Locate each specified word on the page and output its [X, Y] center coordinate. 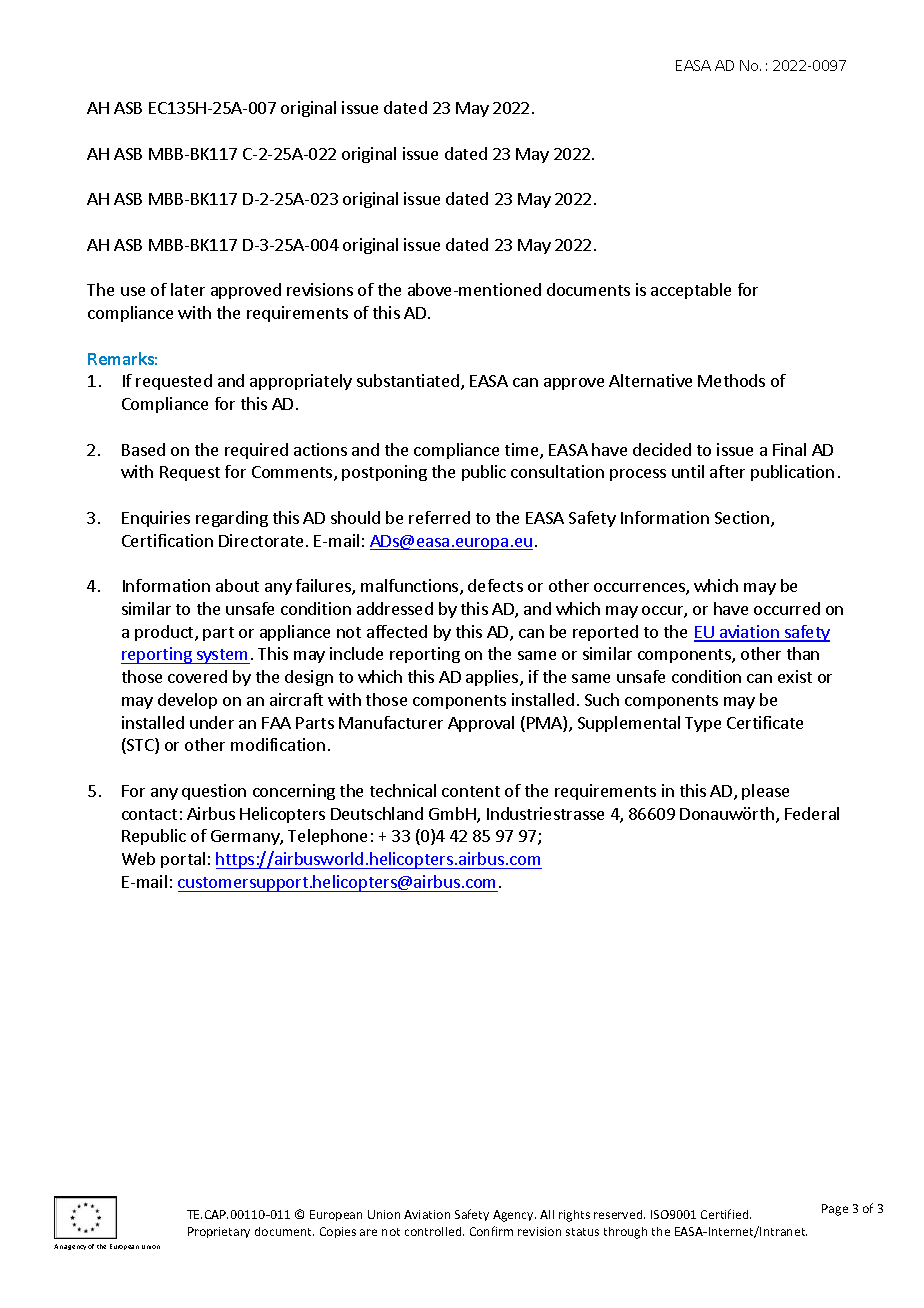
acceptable [691, 291]
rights [574, 1216]
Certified [726, 1214]
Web [138, 858]
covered [197, 676]
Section [742, 517]
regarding [232, 519]
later [188, 289]
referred [439, 517]
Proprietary [219, 1232]
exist [795, 676]
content [471, 791]
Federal [812, 813]
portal [183, 860]
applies [493, 678]
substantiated [408, 380]
